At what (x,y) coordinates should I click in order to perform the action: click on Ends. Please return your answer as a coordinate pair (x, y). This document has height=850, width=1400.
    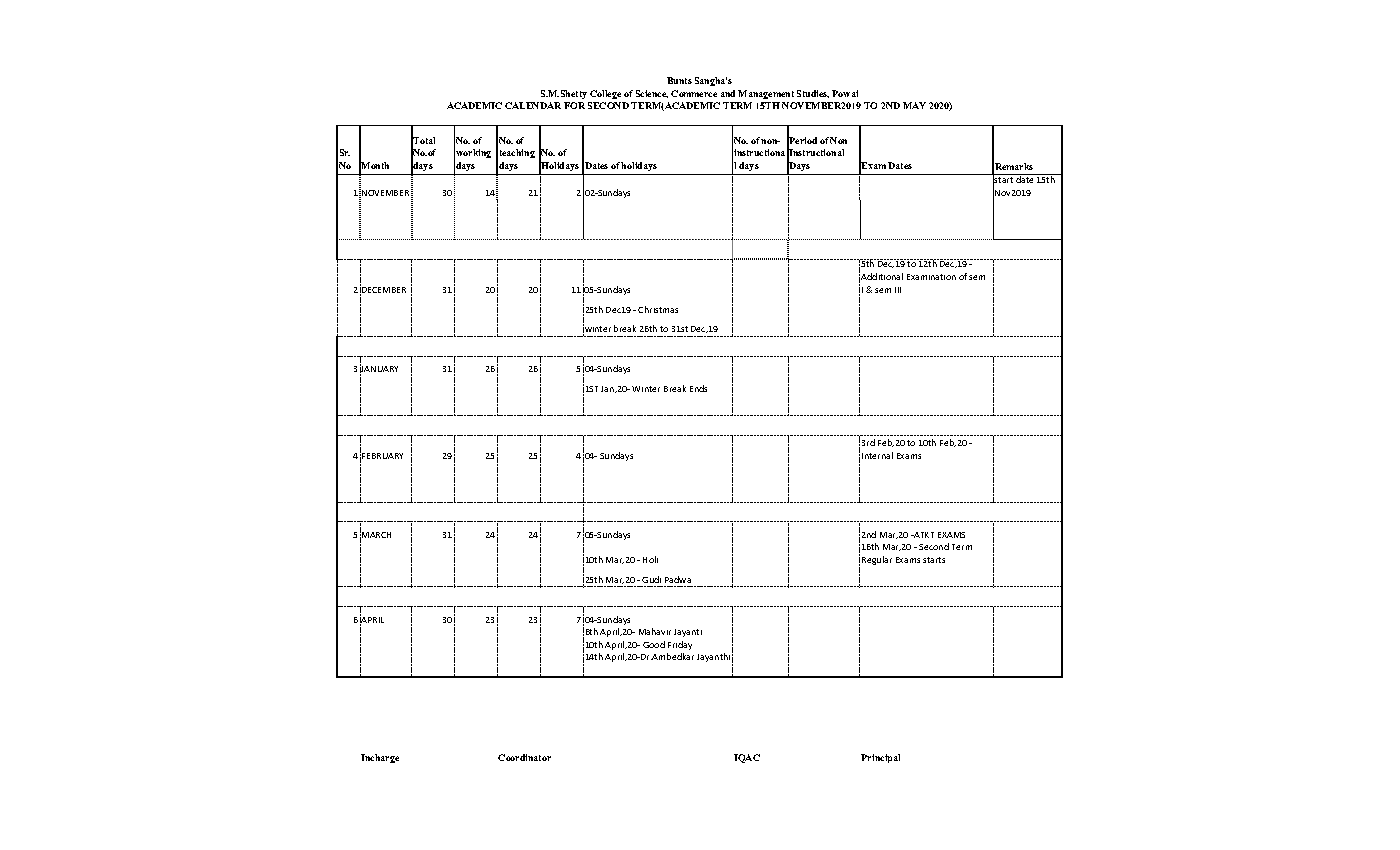
    Looking at the image, I should click on (698, 388).
